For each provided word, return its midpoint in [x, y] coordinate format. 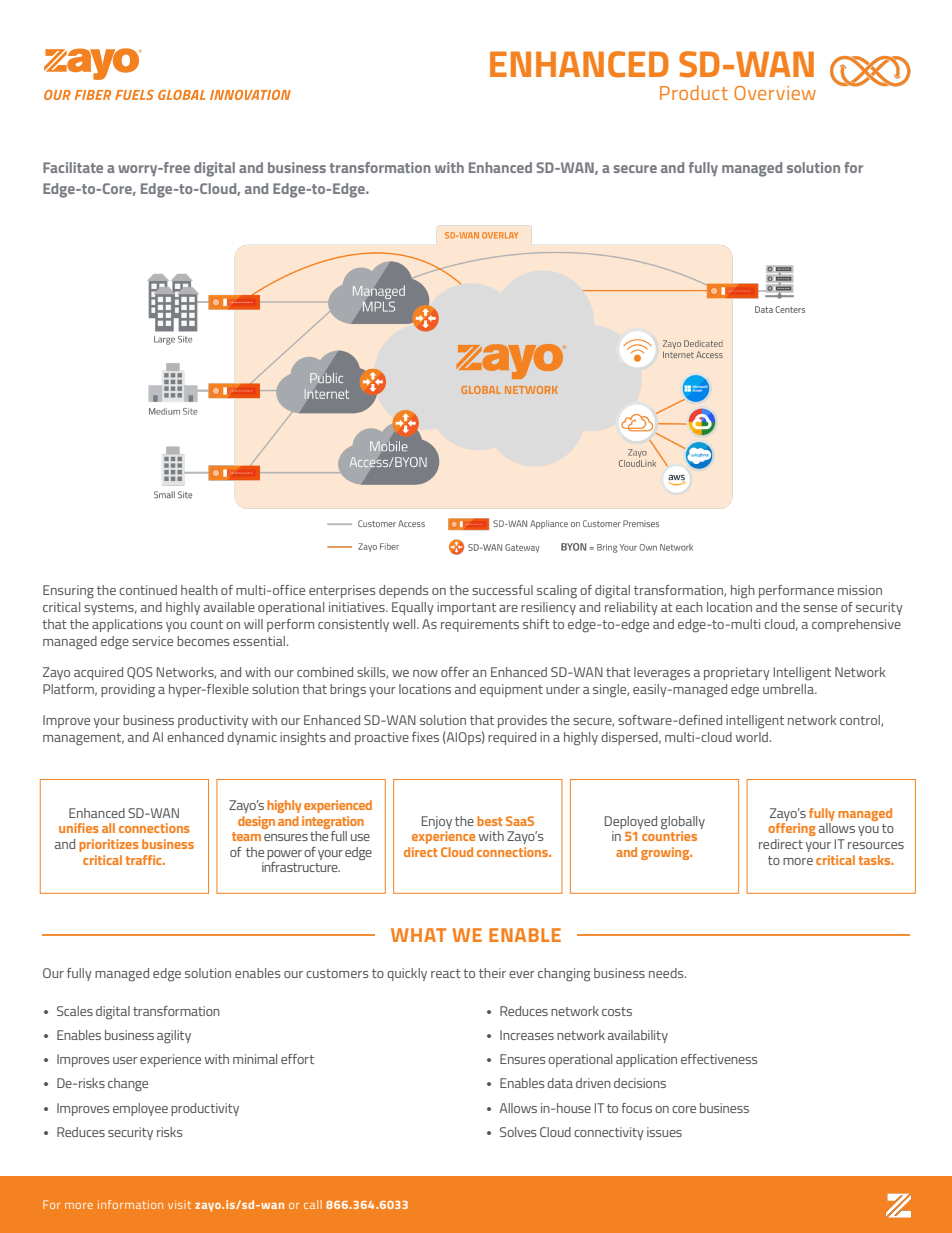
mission [860, 590]
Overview [775, 93]
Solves [518, 1132]
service [152, 641]
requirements [480, 625]
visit [179, 1204]
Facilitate [73, 167]
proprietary [737, 673]
